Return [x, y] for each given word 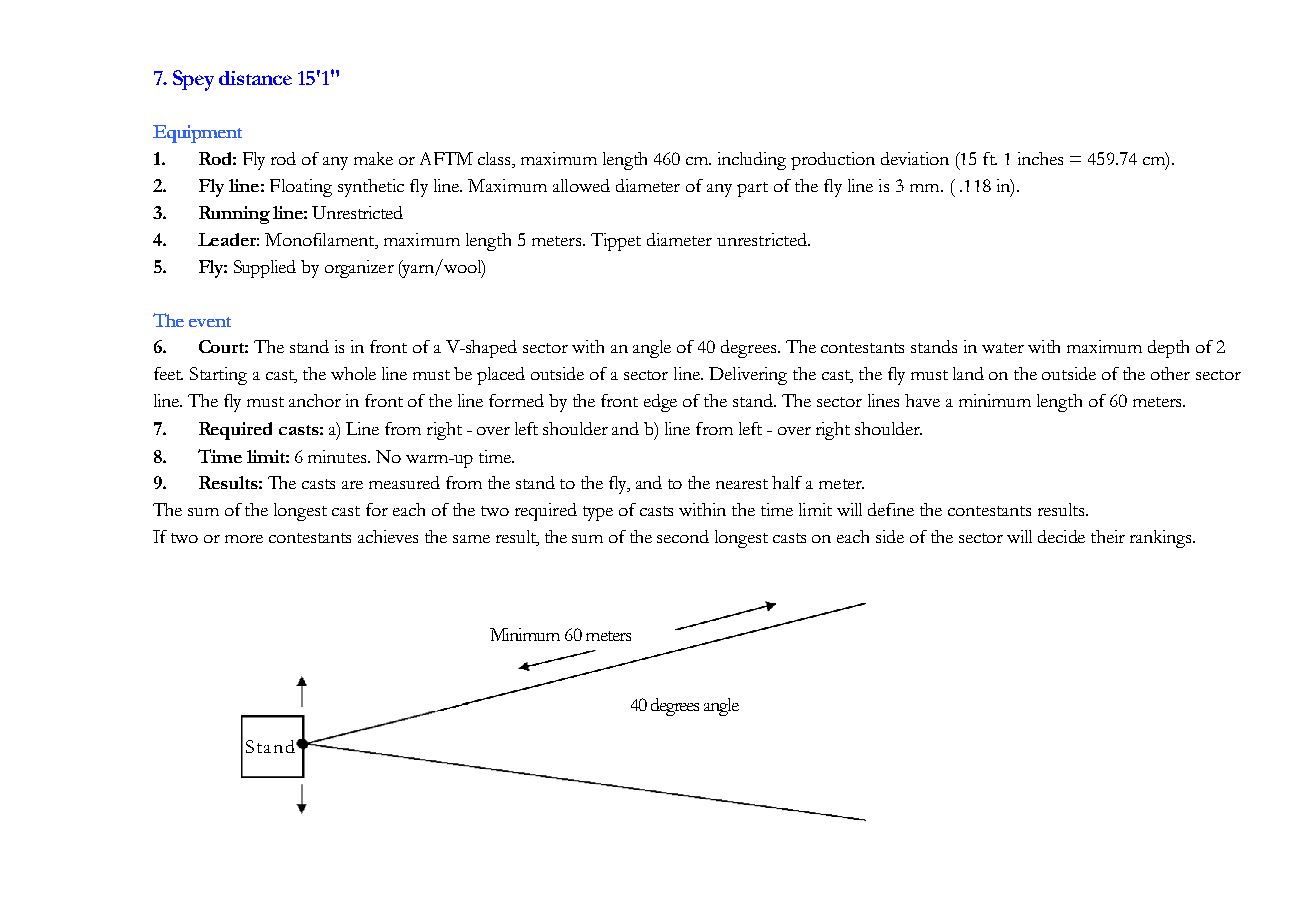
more [244, 539]
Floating [301, 188]
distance [255, 78]
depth [1168, 349]
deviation [915, 158]
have [922, 400]
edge [660, 403]
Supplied [265, 269]
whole [353, 373]
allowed [581, 185]
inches [1040, 158]
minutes [338, 456]
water [1003, 348]
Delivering [748, 376]
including [752, 161]
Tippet [616, 242]
